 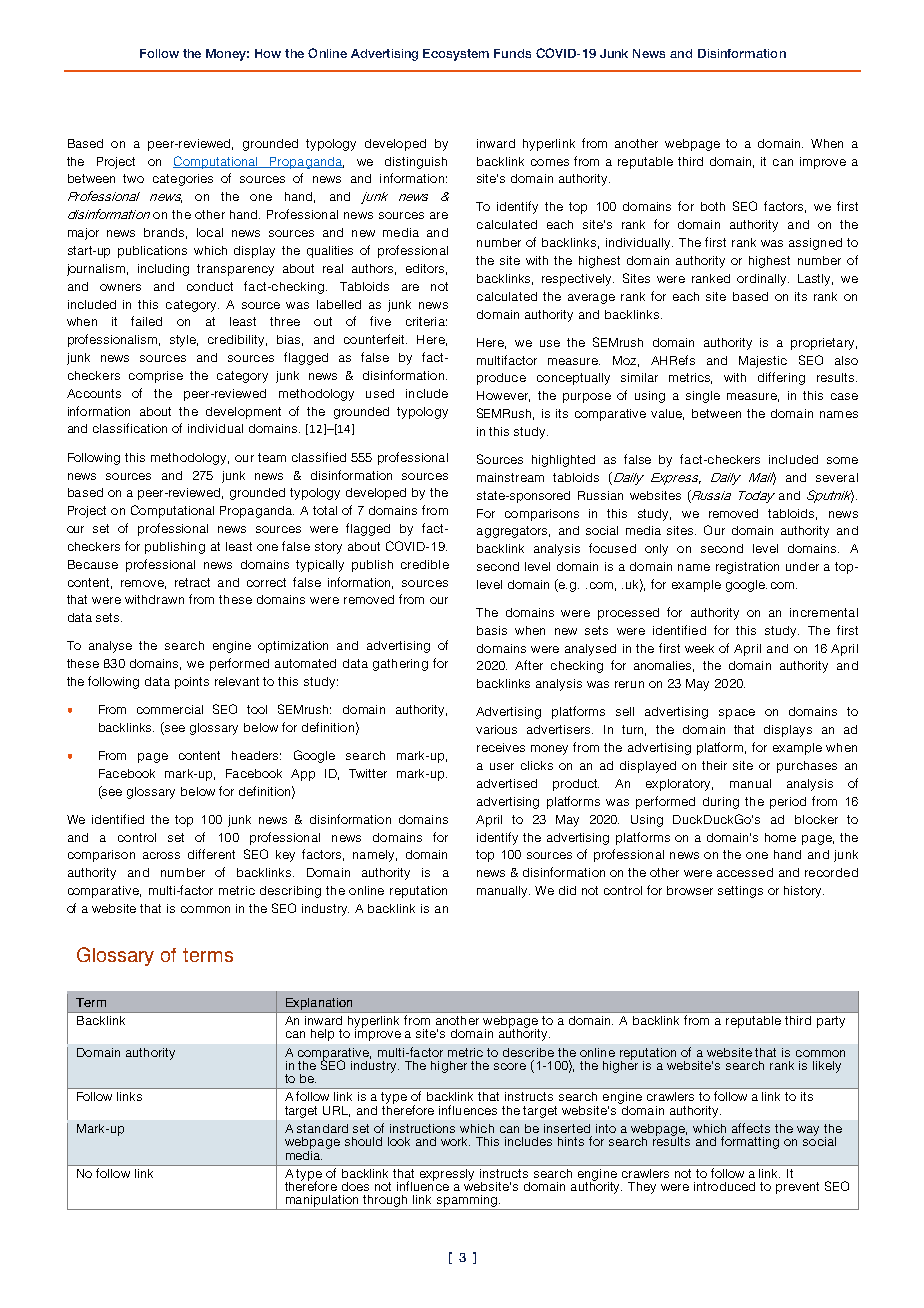 What do you see at coordinates (322, 1201) in the image?
I see `manipulation` at bounding box center [322, 1201].
